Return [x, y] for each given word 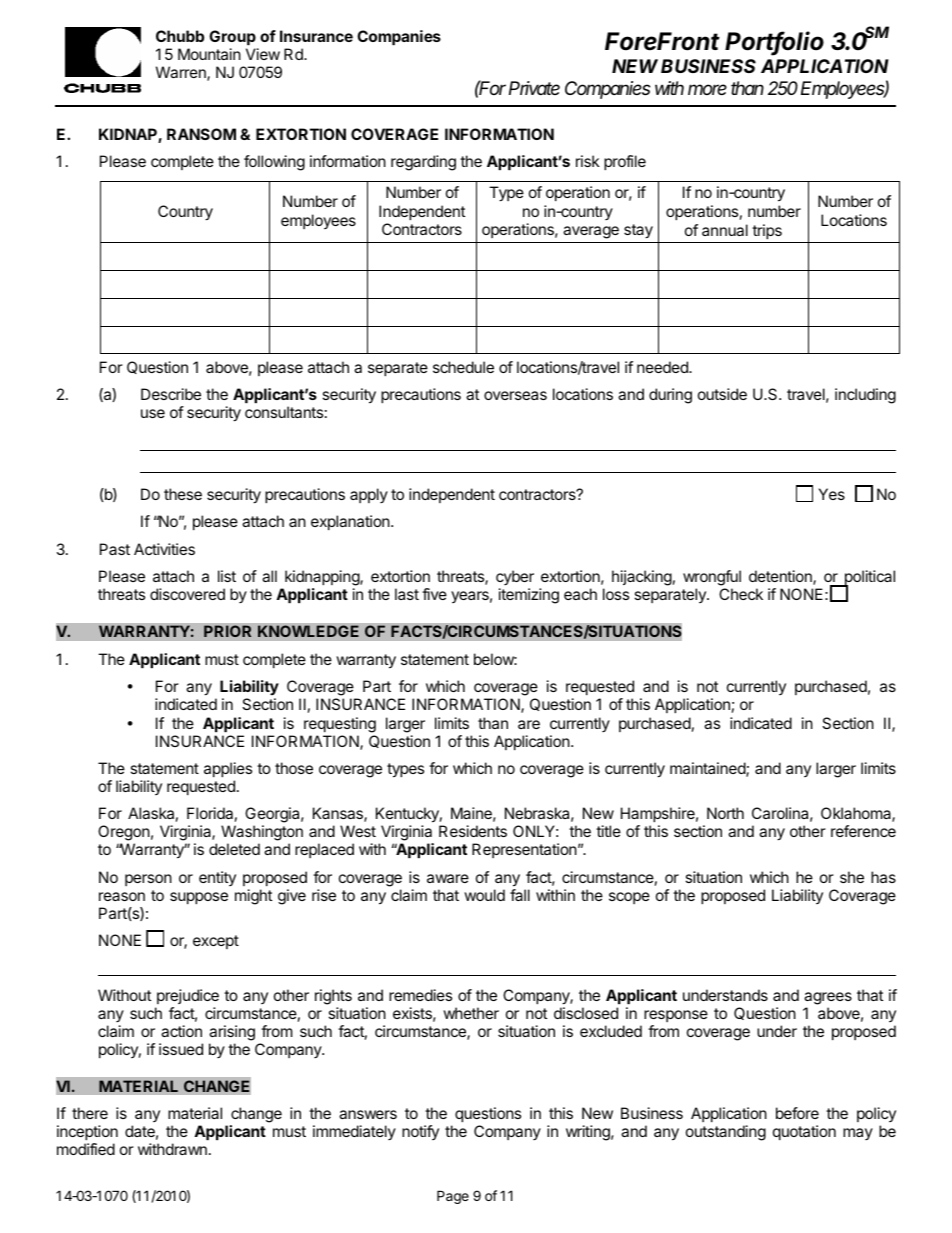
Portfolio [774, 42]
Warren [182, 73]
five [434, 594]
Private [534, 88]
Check [741, 594]
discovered [187, 594]
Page [453, 1197]
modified [86, 1149]
